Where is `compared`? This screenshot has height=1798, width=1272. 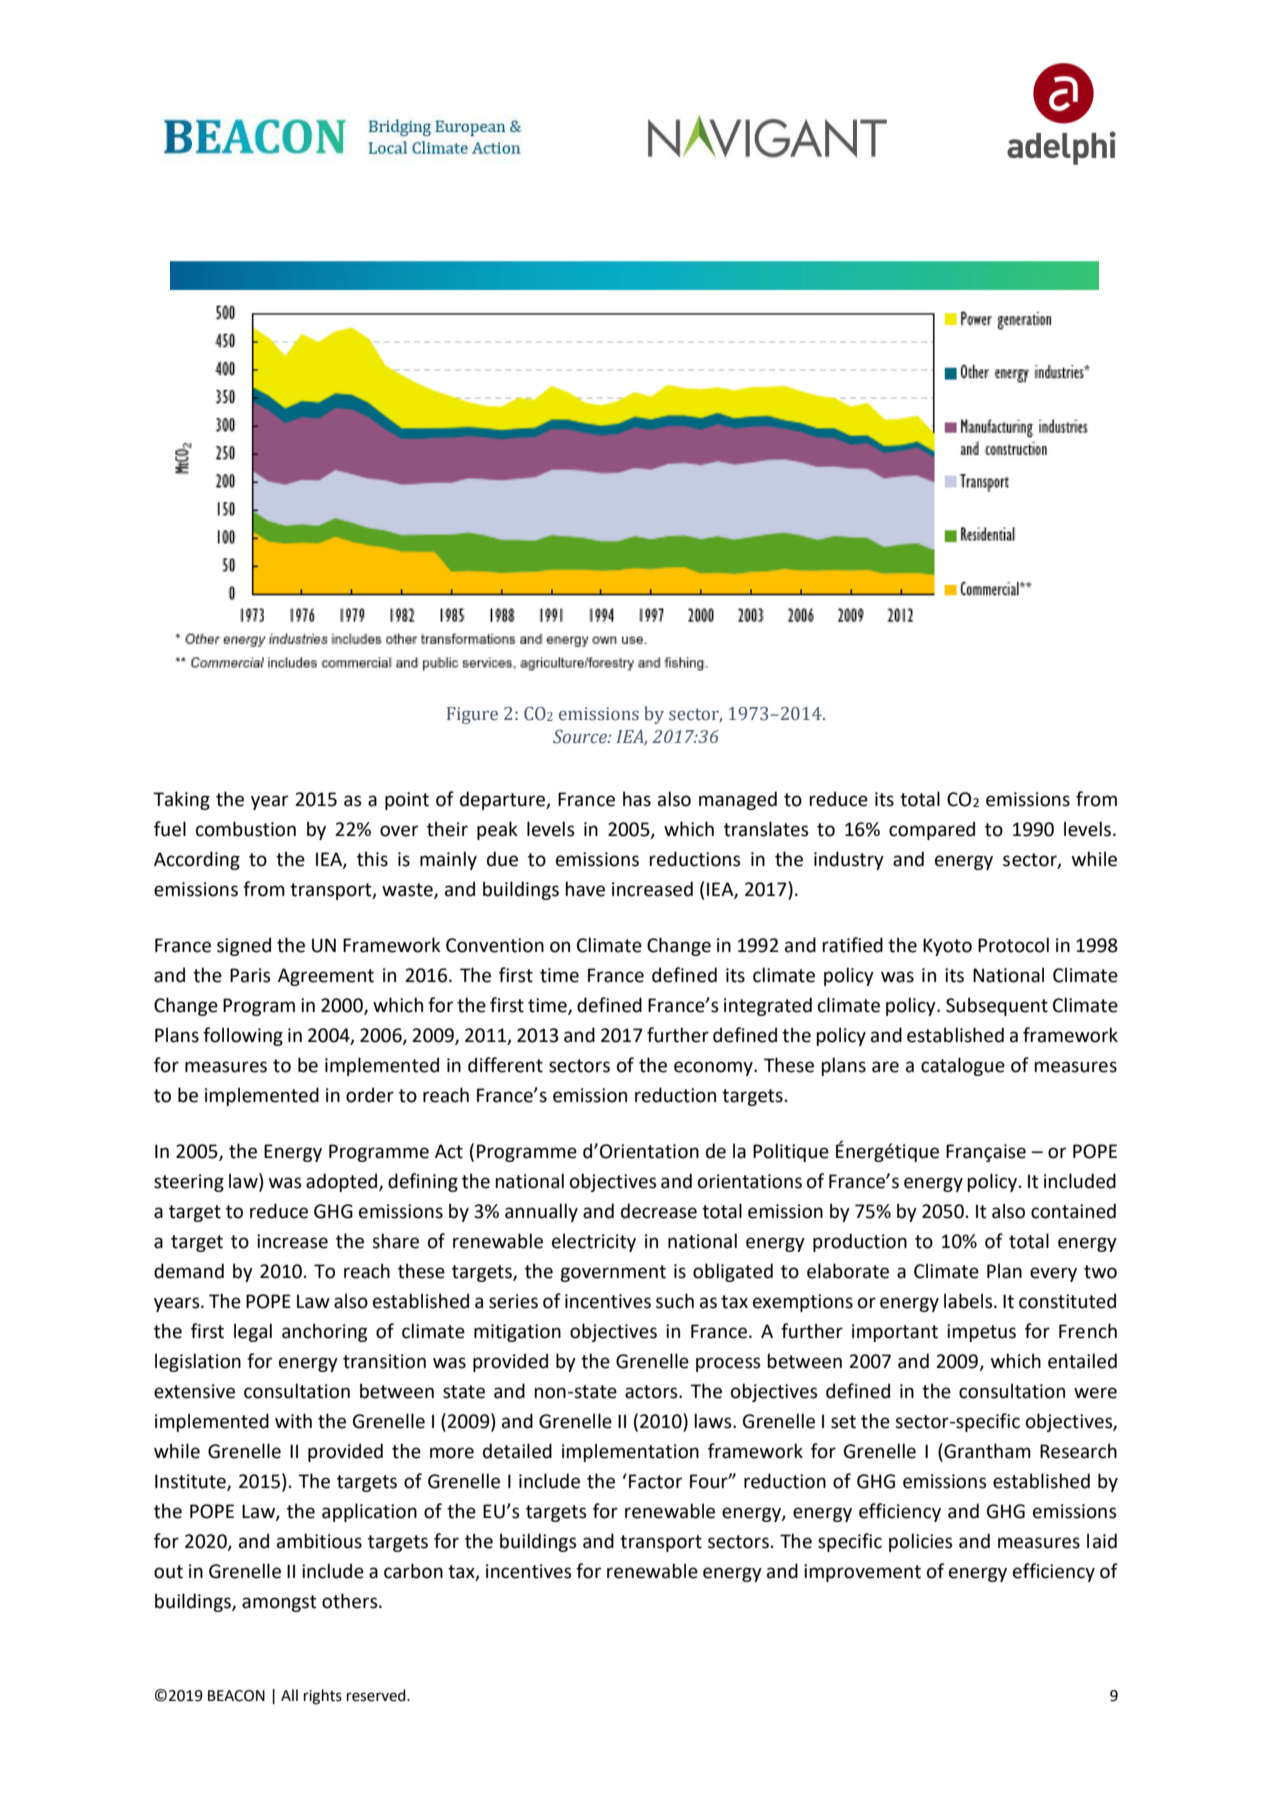
compared is located at coordinates (932, 830).
